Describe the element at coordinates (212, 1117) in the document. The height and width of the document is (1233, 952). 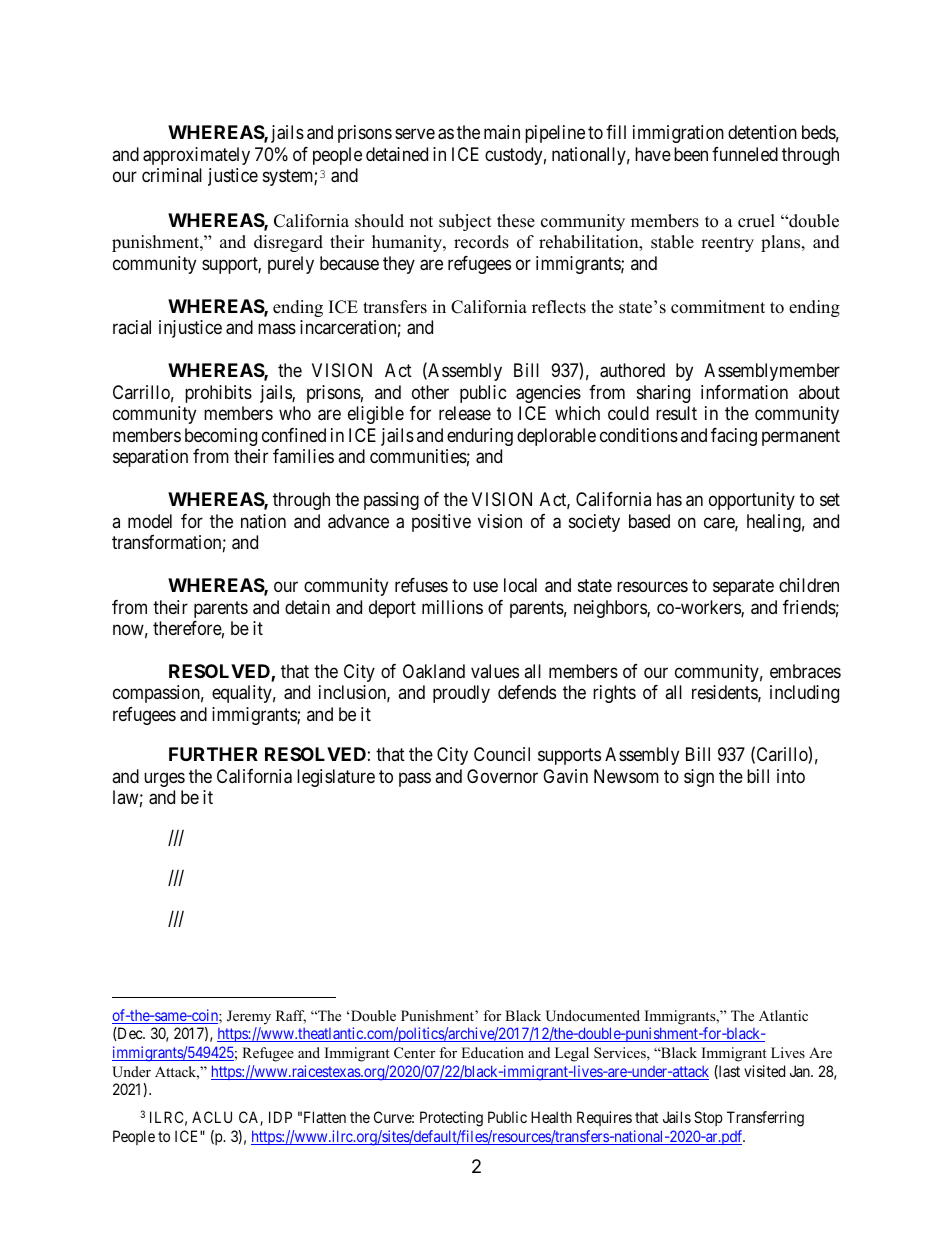
I see `ACLU` at that location.
